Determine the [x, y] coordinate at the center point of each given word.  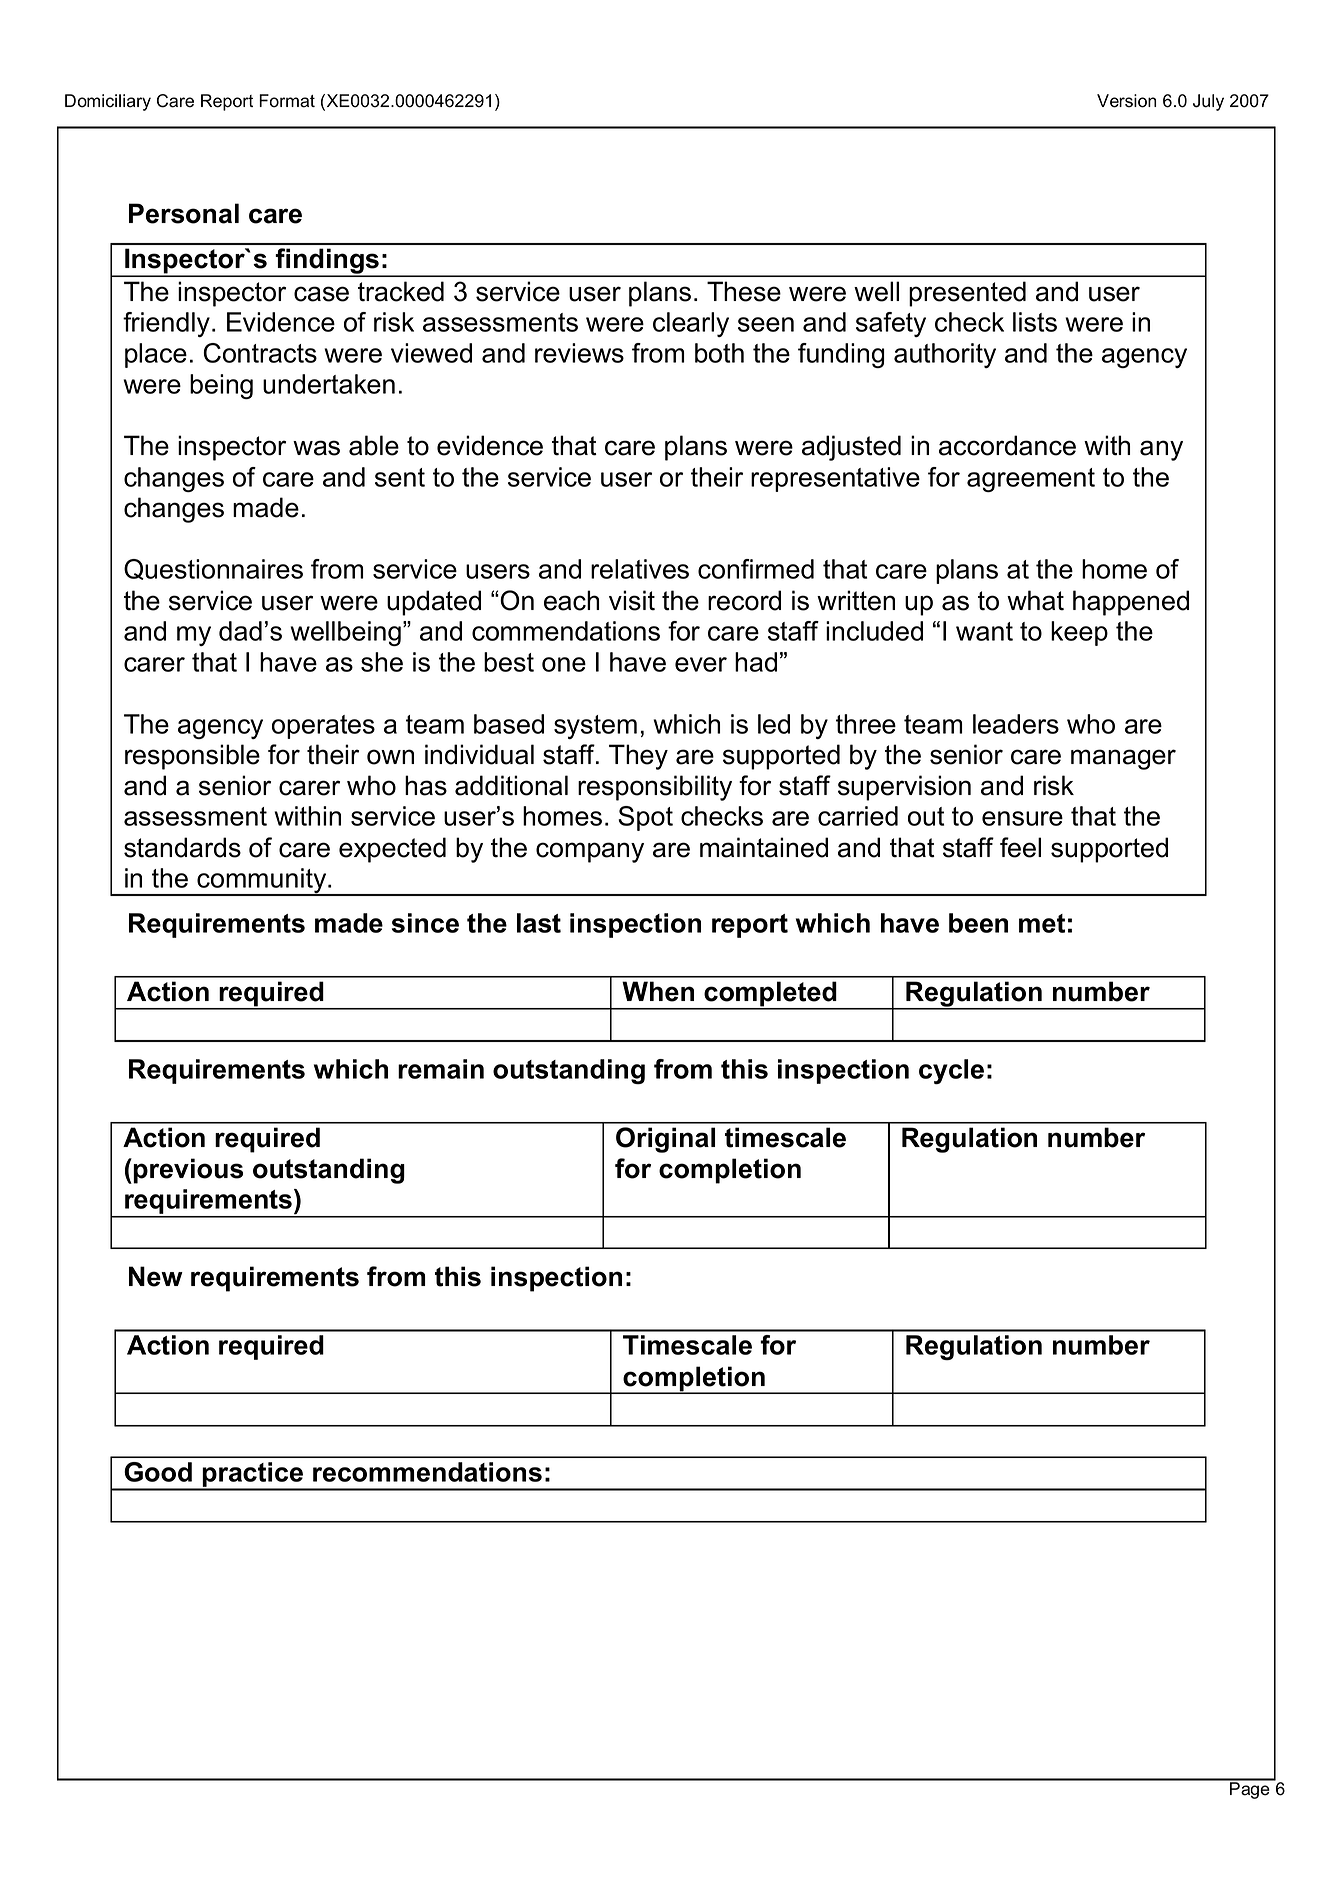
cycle [951, 1071]
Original [665, 1140]
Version [1126, 101]
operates [323, 727]
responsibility [655, 788]
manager [1123, 759]
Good [158, 1472]
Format [287, 101]
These [744, 291]
